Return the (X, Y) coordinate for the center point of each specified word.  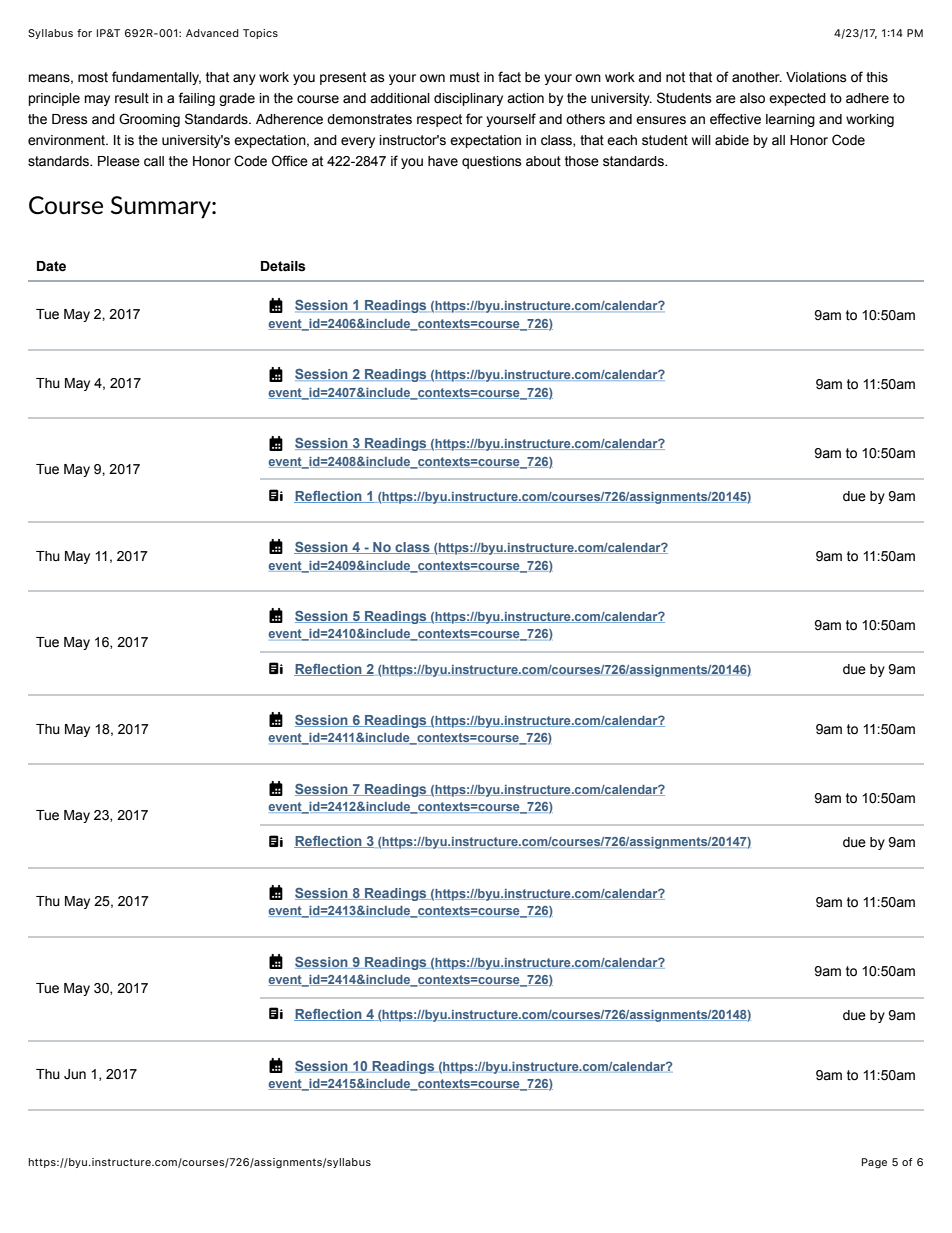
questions (492, 162)
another (757, 77)
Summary (162, 207)
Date (51, 266)
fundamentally (156, 78)
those (582, 161)
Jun (75, 1074)
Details (283, 266)
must (465, 77)
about (543, 161)
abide (732, 140)
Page (874, 1163)
